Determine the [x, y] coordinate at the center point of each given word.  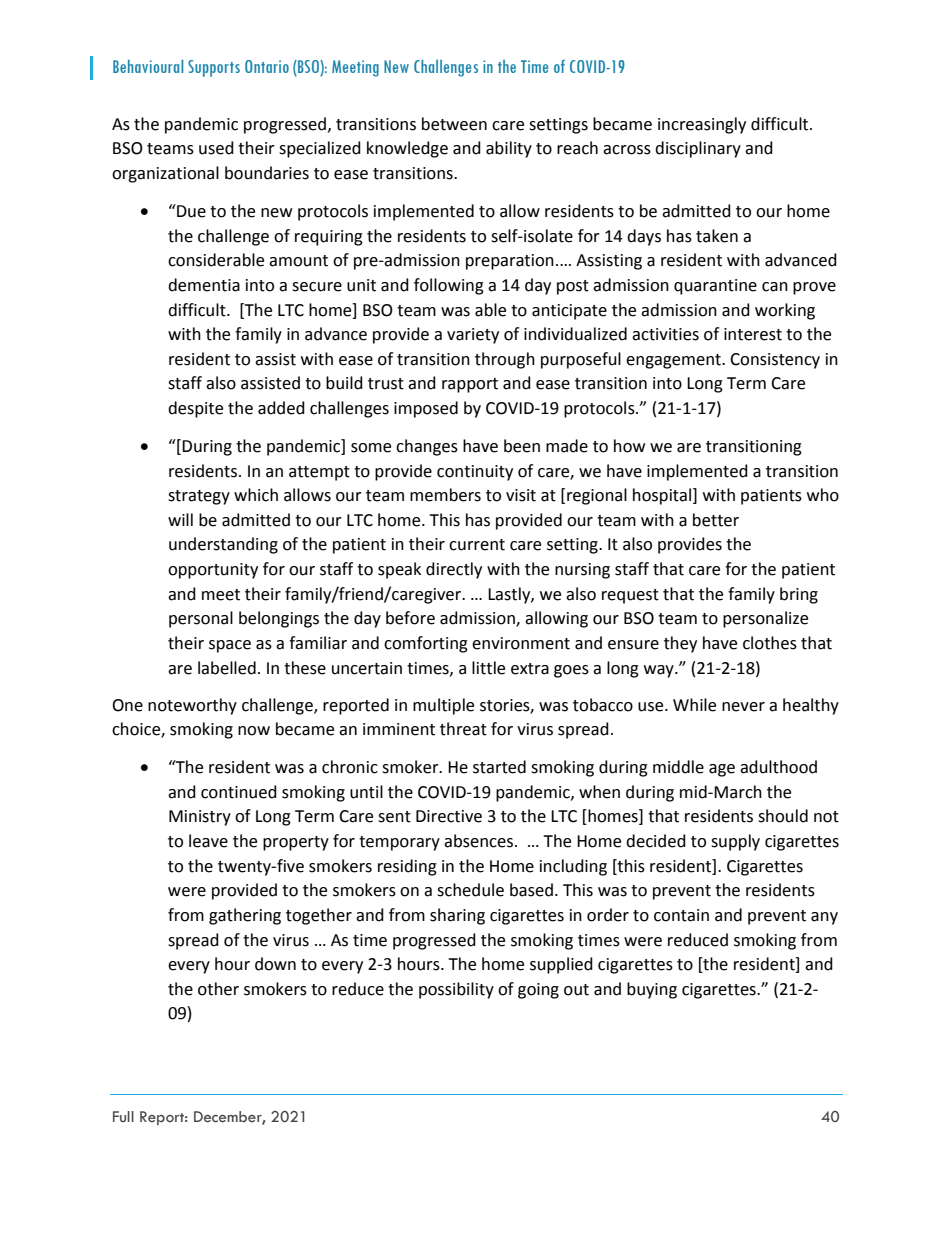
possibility [456, 990]
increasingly [702, 125]
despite [195, 409]
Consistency [775, 361]
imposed [426, 409]
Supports [214, 68]
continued [239, 792]
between [454, 124]
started [499, 767]
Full [123, 1116]
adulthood [778, 767]
